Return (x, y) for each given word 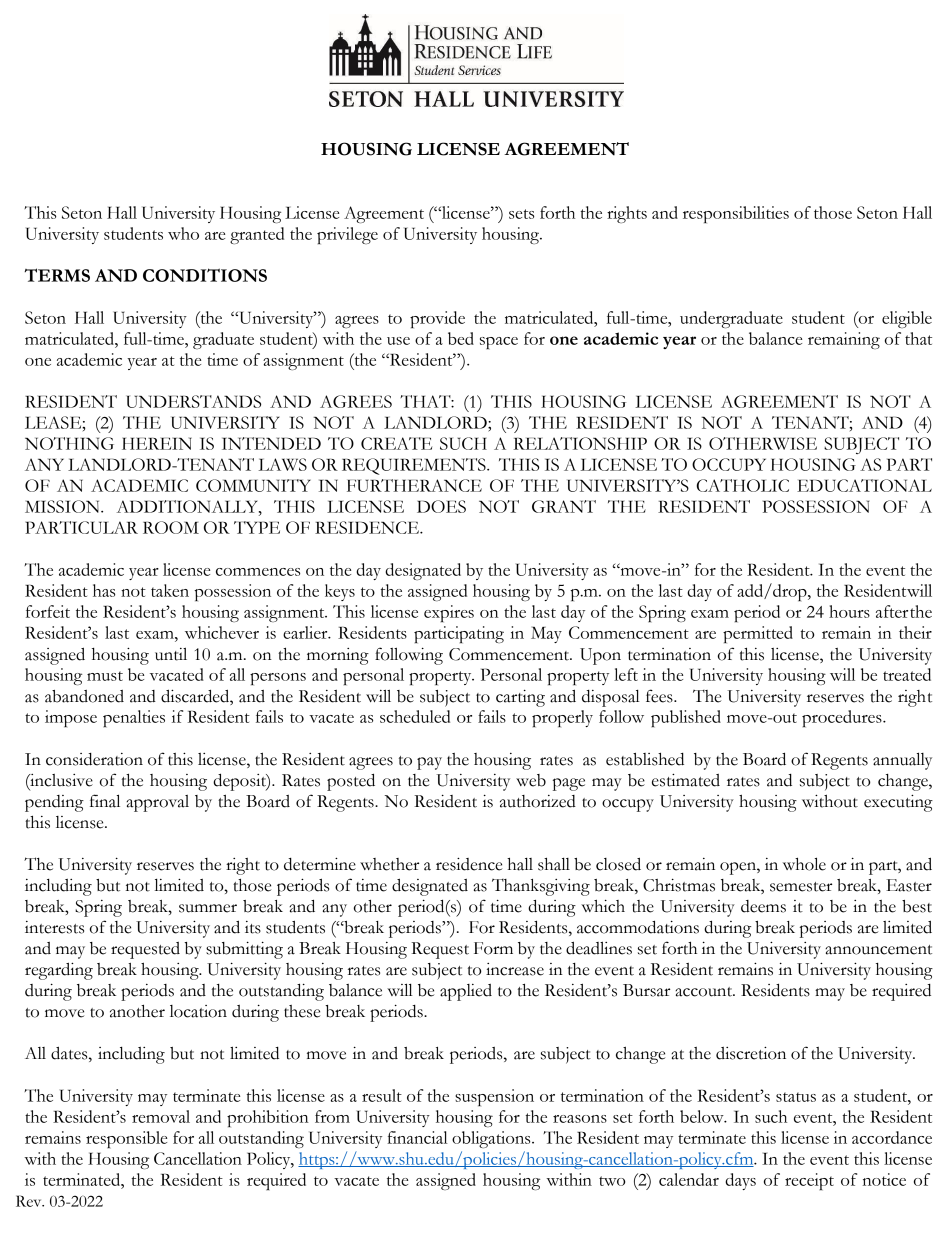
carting (520, 698)
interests (54, 927)
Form (493, 948)
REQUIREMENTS (415, 466)
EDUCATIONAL (864, 485)
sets (521, 214)
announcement (878, 950)
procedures (843, 718)
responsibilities (736, 214)
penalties (134, 718)
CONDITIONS (205, 275)
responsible (126, 1139)
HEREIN (157, 443)
